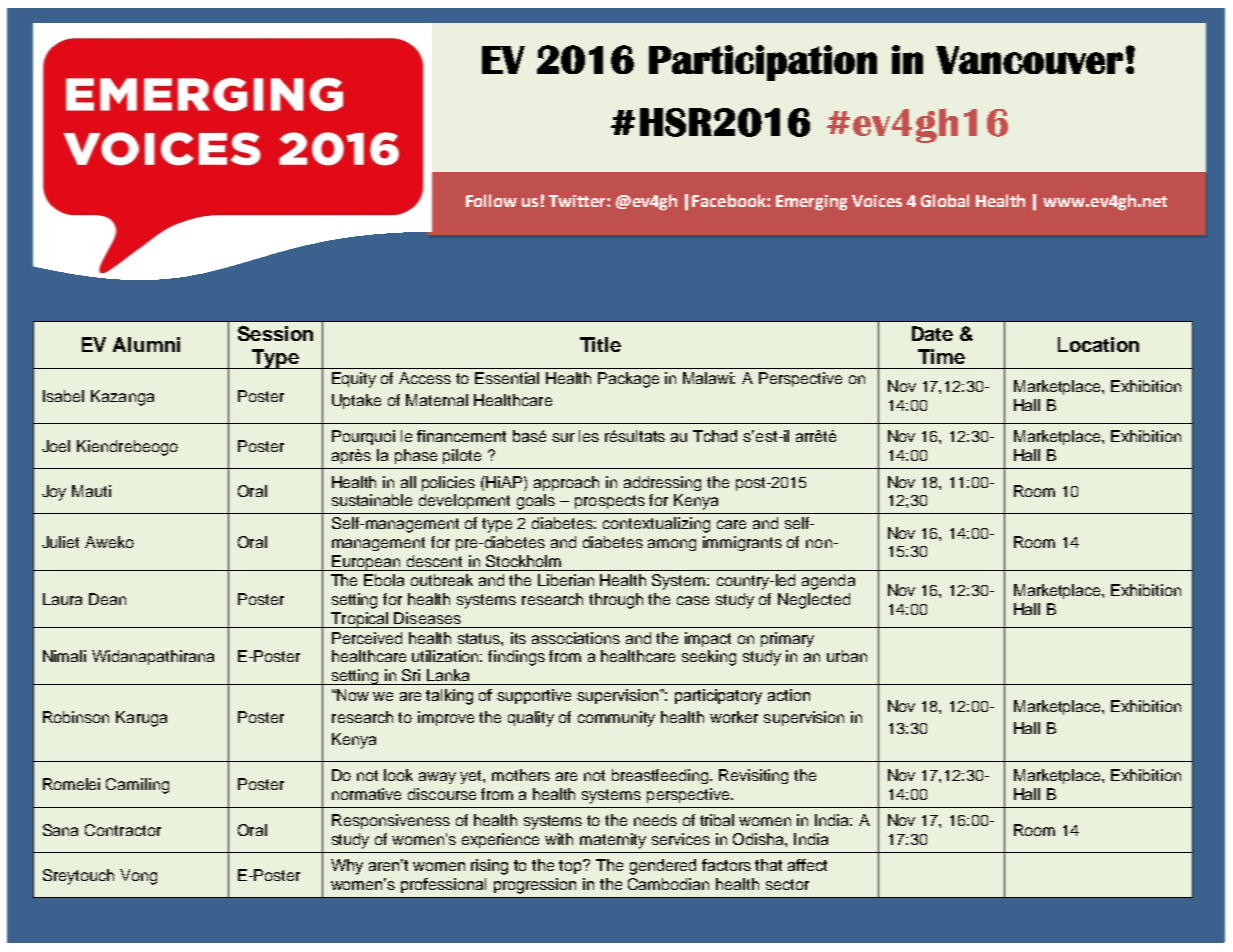  What do you see at coordinates (1029, 60) in the image?
I see `Vancouver` at bounding box center [1029, 60].
